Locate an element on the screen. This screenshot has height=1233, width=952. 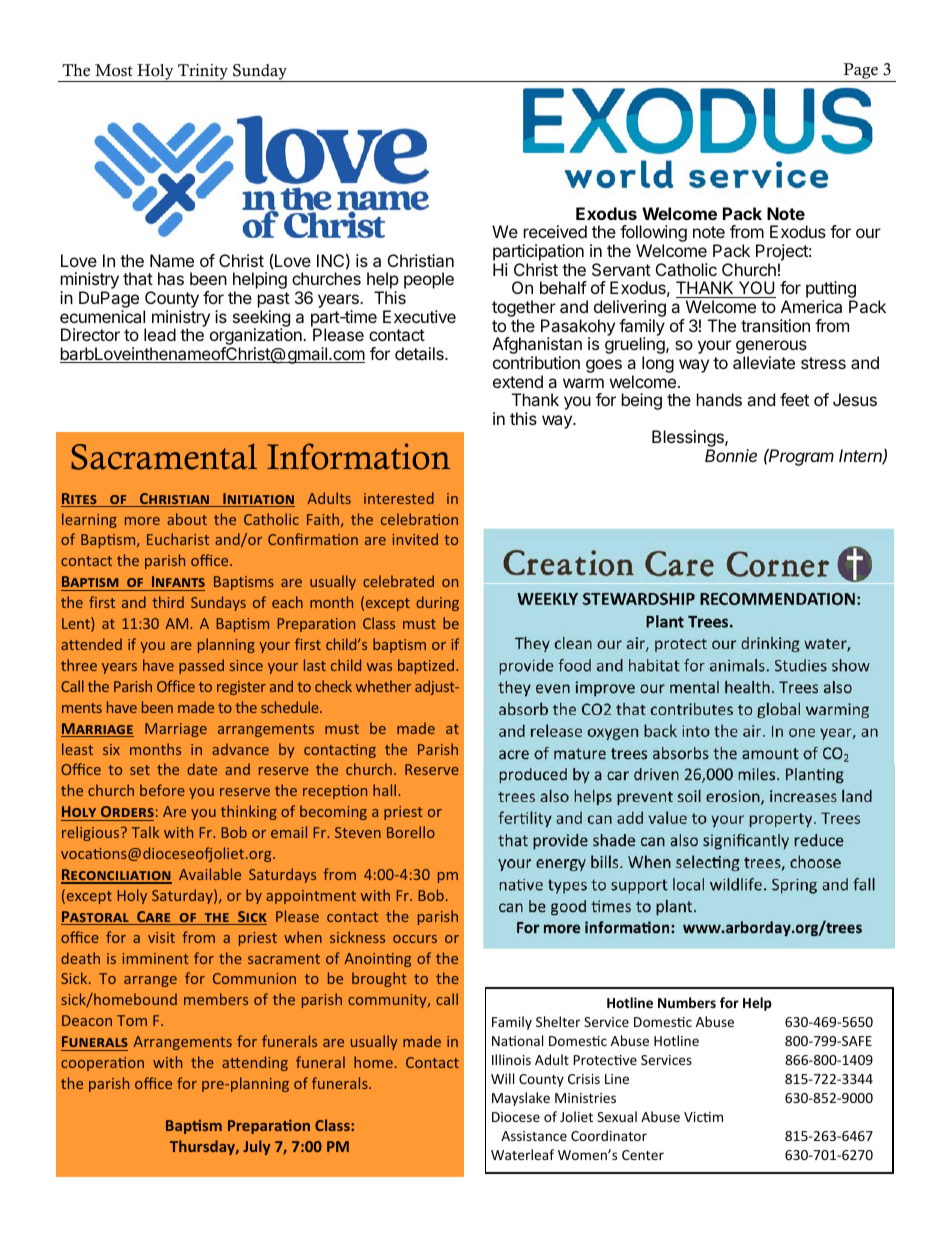
Available is located at coordinates (210, 874).
